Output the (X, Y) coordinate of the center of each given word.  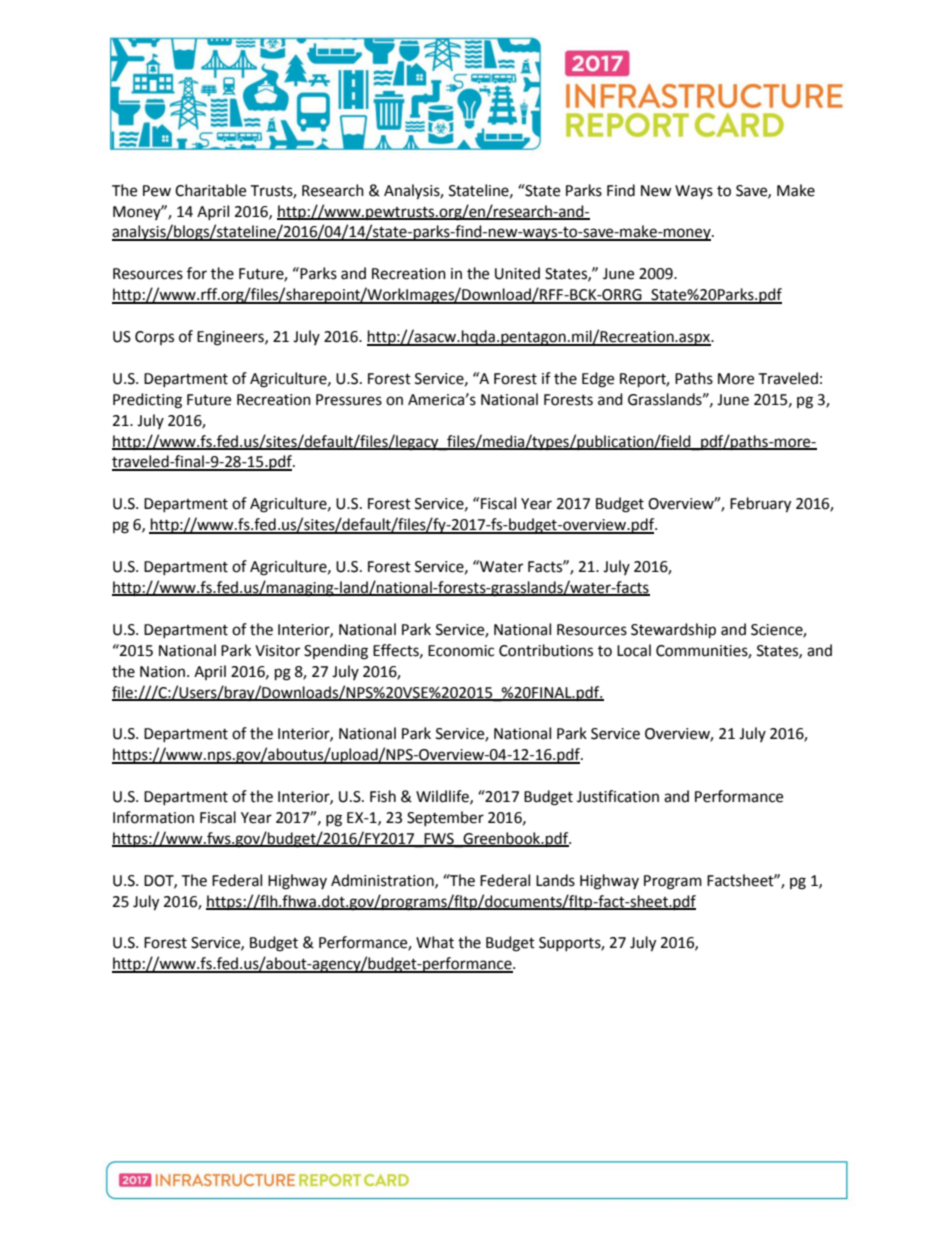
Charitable (210, 190)
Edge (598, 380)
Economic (461, 651)
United (517, 273)
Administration (383, 881)
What (435, 942)
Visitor (277, 651)
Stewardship (673, 631)
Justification (618, 796)
